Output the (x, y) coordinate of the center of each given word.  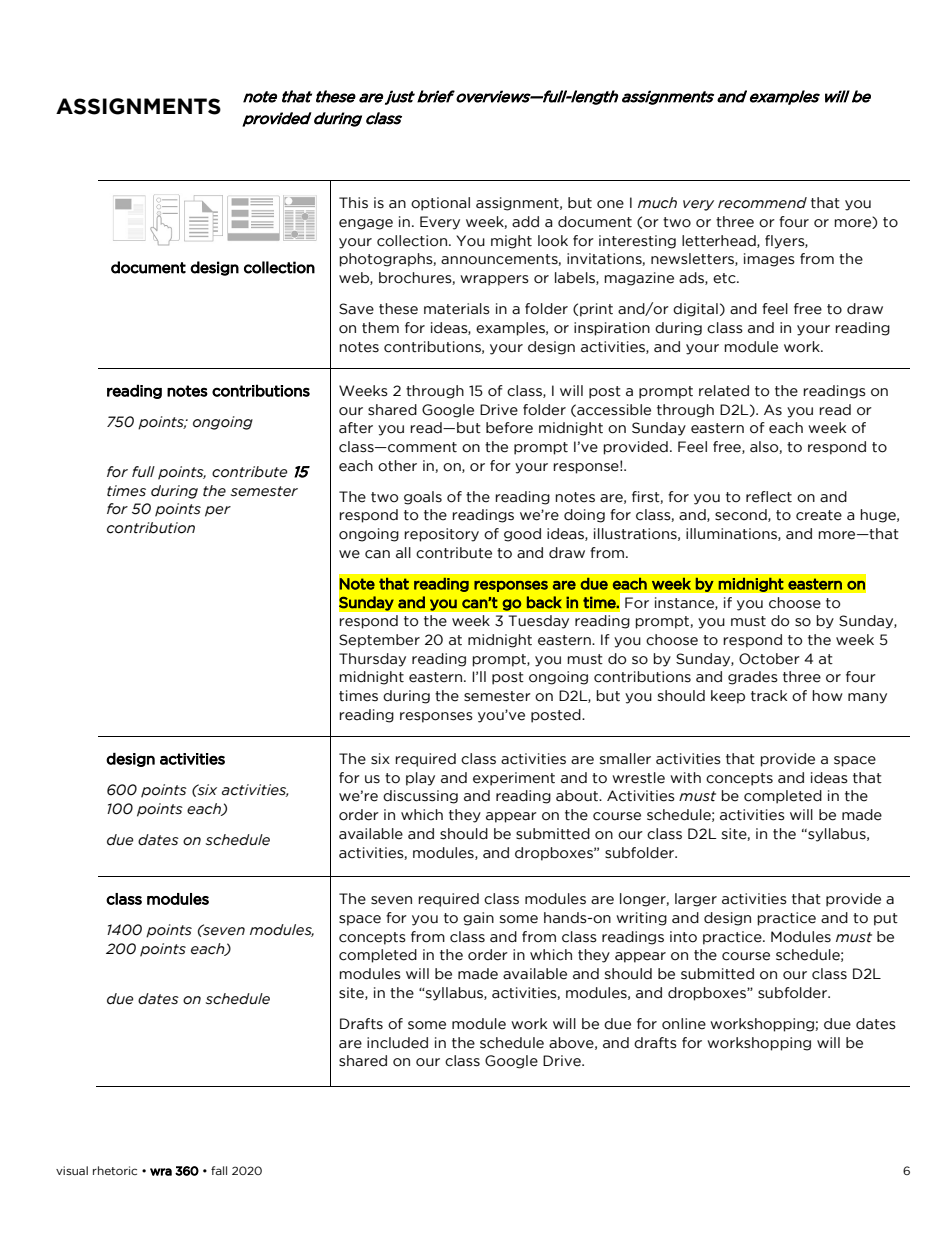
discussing (420, 797)
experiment (514, 779)
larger (696, 900)
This (353, 203)
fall (219, 1170)
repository (441, 535)
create (819, 515)
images (769, 260)
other (397, 466)
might (511, 242)
